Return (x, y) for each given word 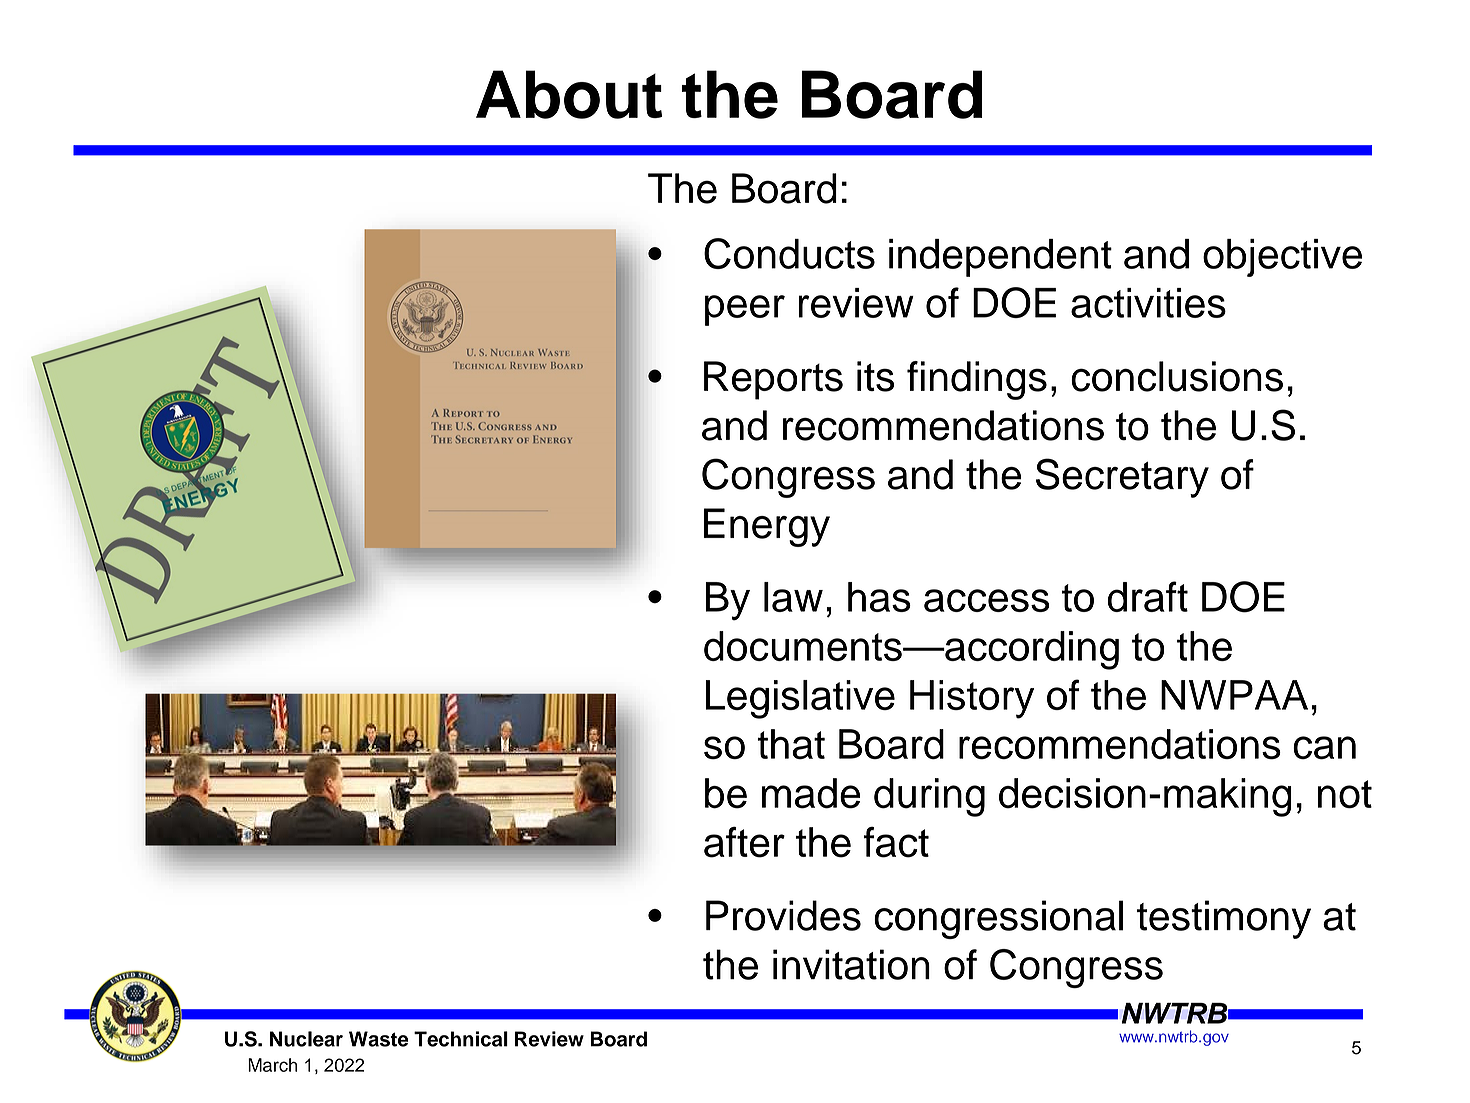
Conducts (789, 253)
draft (1147, 596)
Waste (379, 1039)
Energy (767, 527)
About (569, 94)
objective (1282, 258)
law (793, 597)
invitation (851, 964)
